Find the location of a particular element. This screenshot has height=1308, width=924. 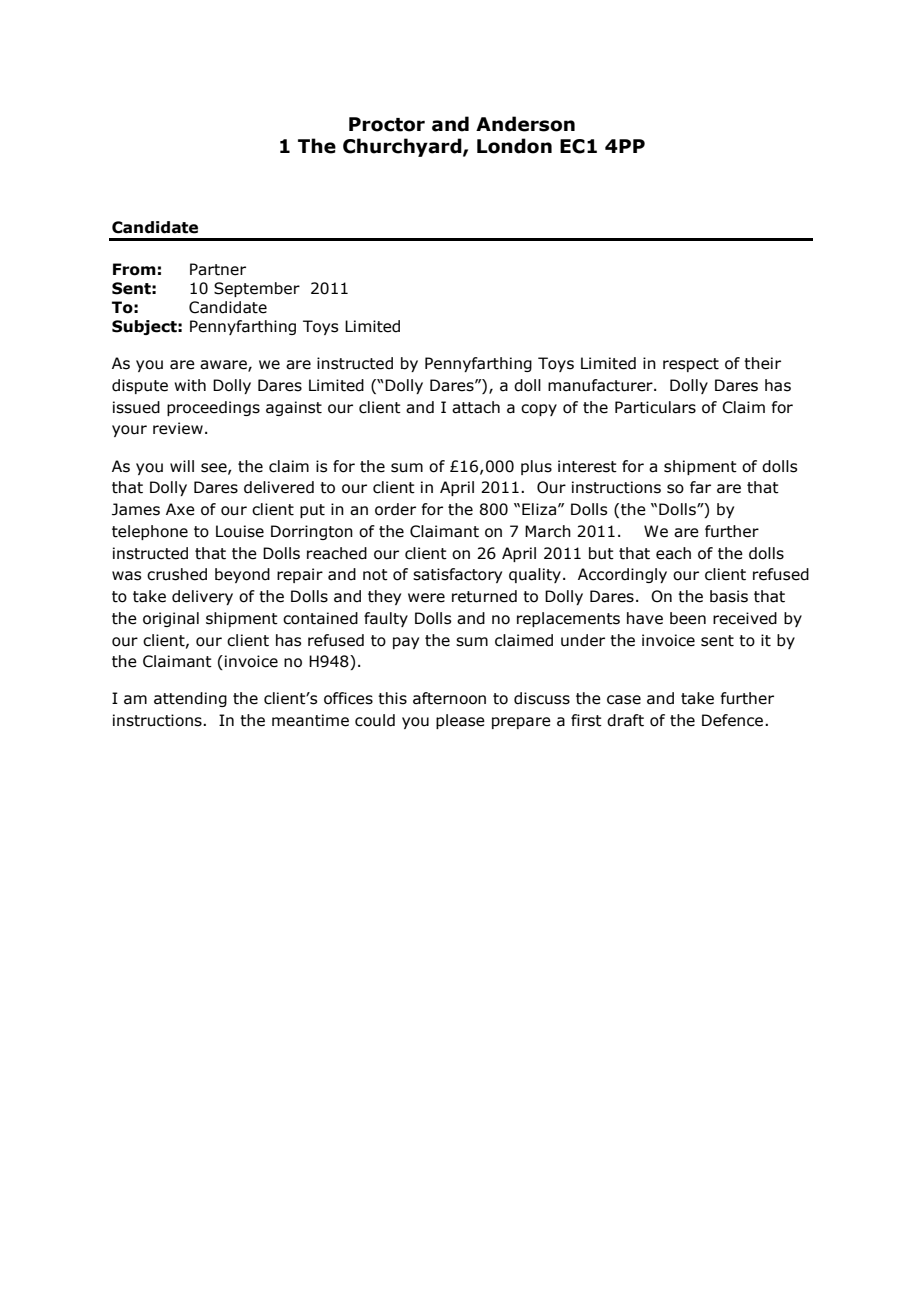

Anderson is located at coordinates (525, 124).
